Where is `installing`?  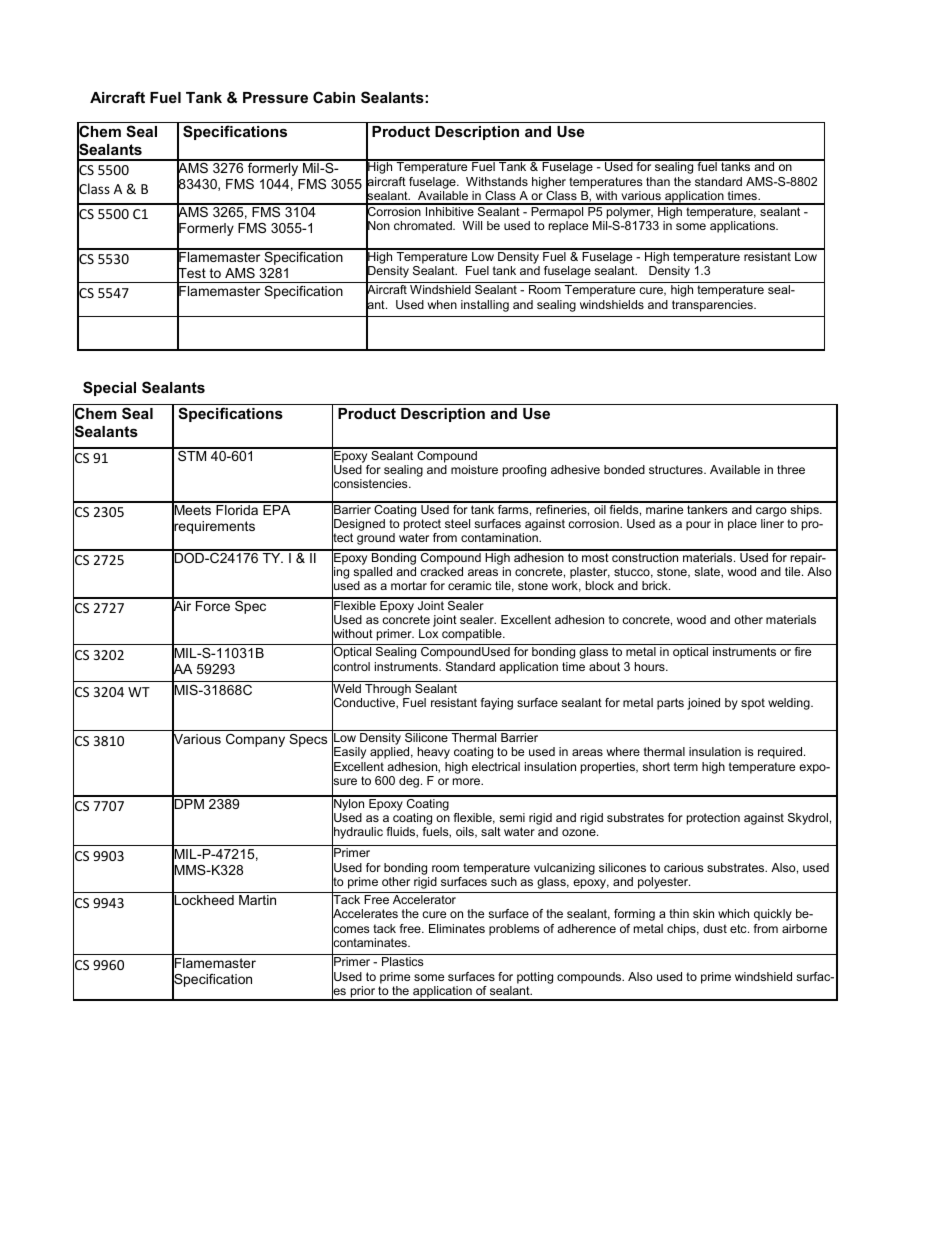 installing is located at coordinates (485, 306).
